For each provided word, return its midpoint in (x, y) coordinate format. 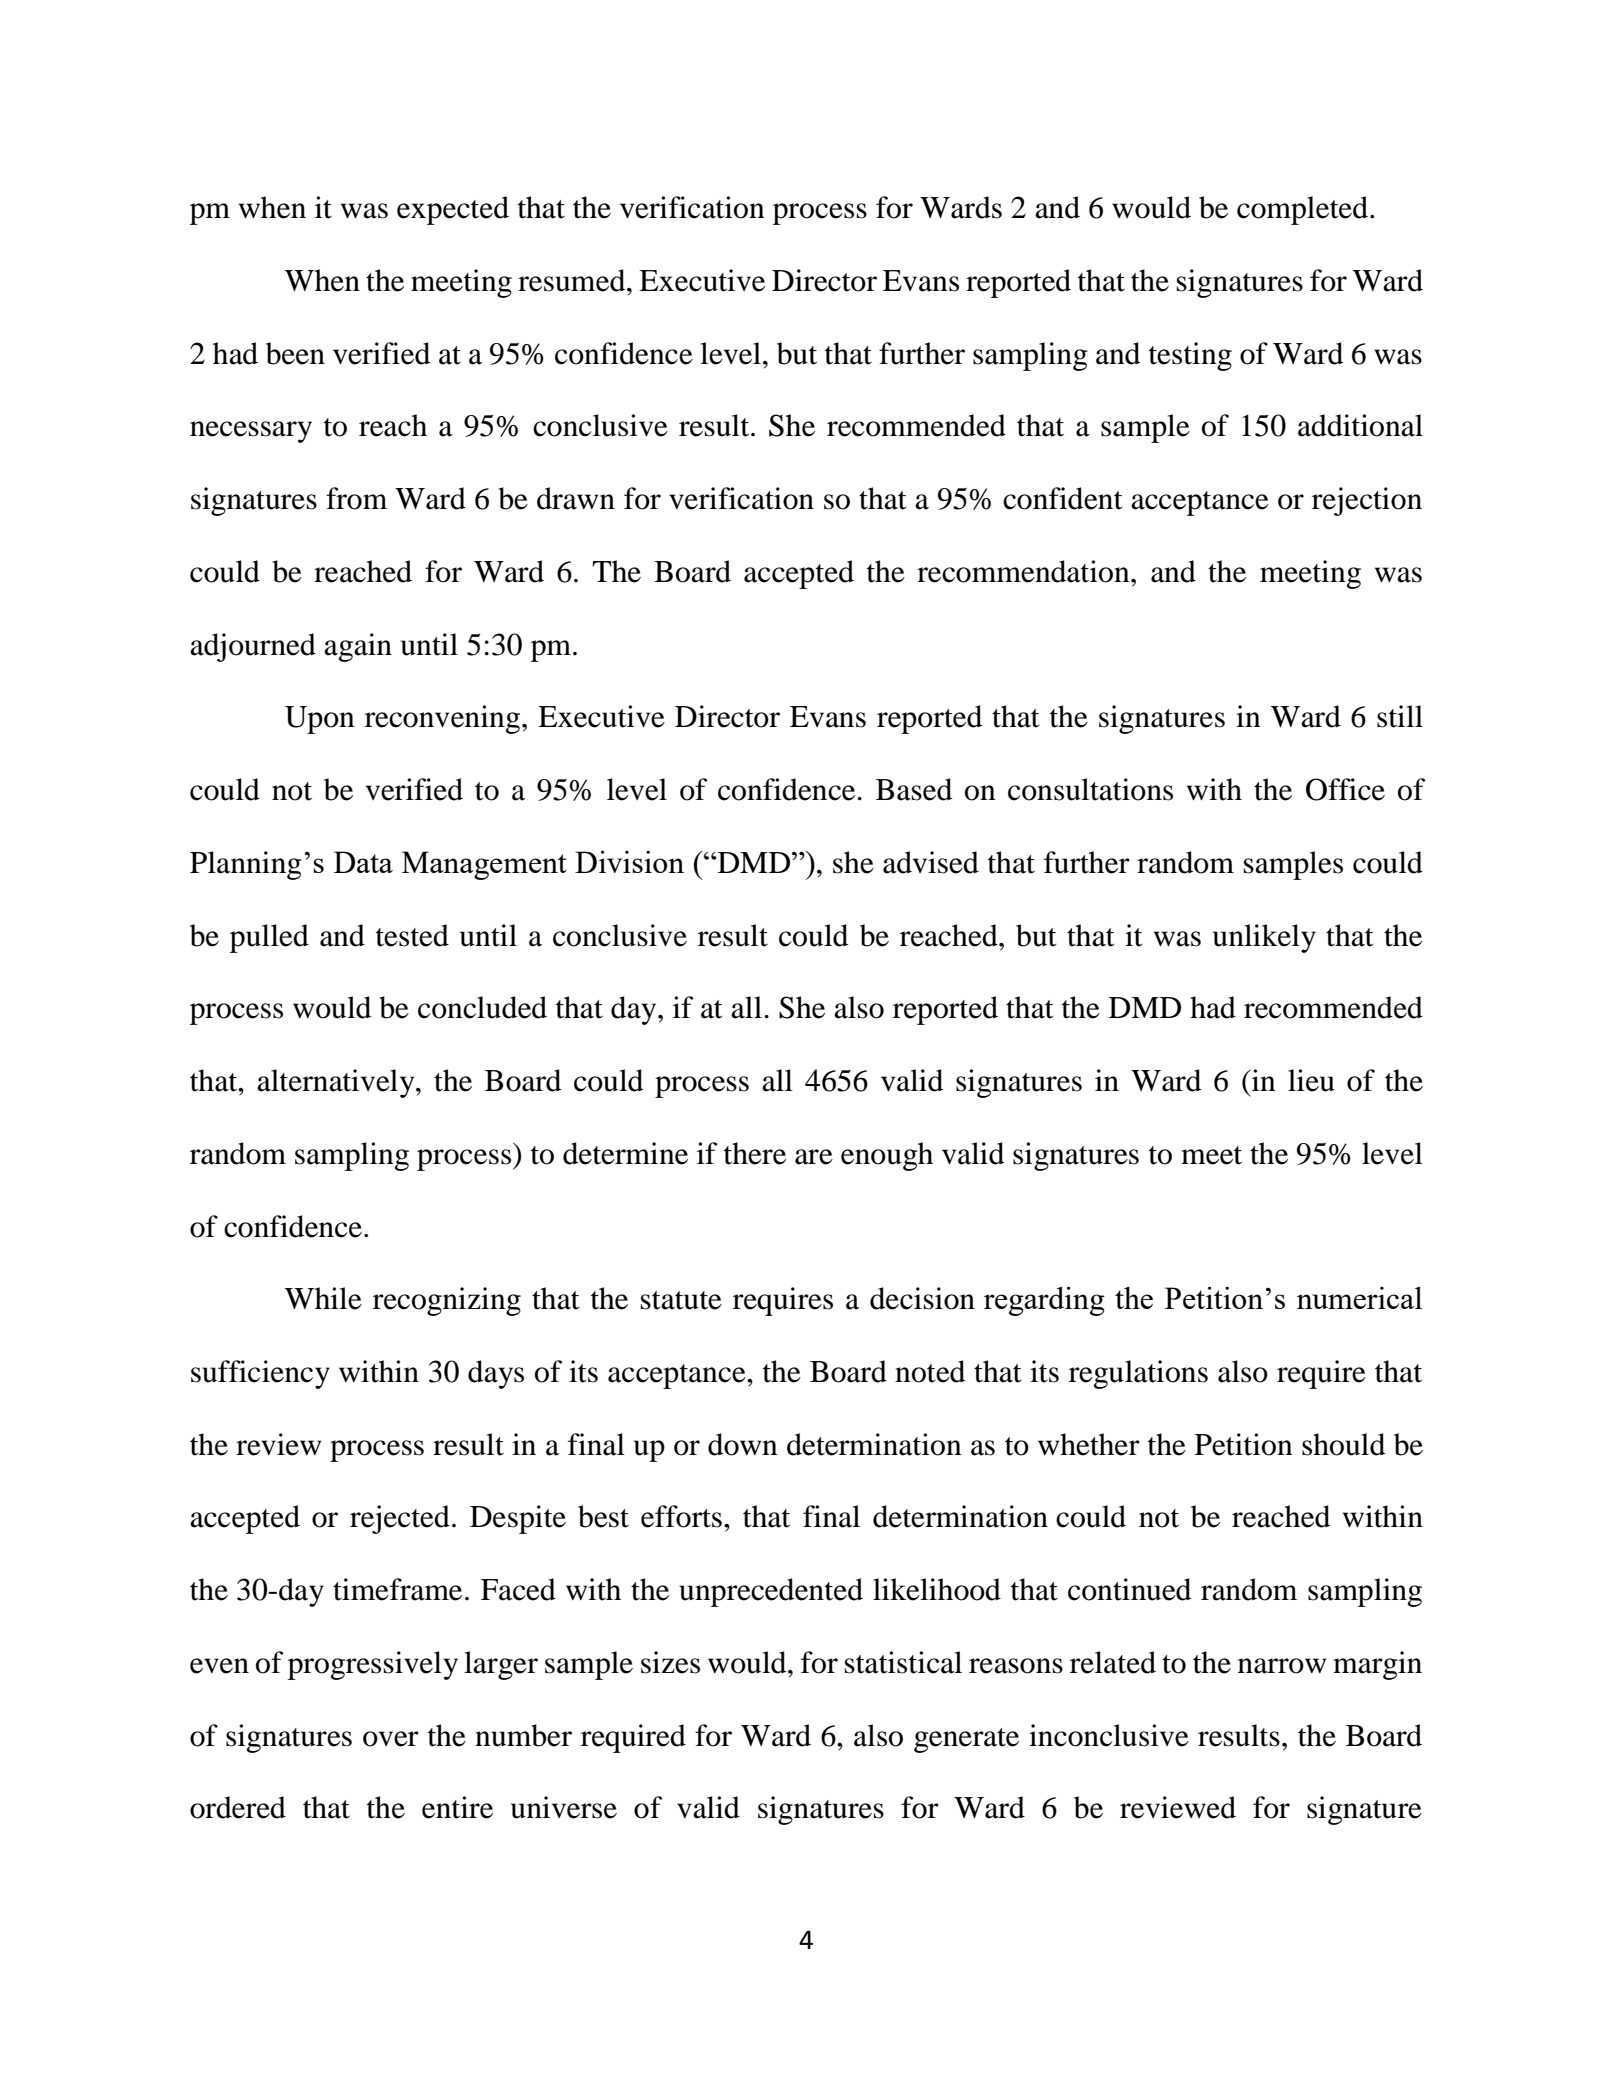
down (743, 1444)
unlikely (1264, 938)
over (391, 1739)
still (1400, 716)
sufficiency (260, 1374)
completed (1304, 210)
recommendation (1024, 571)
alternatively (337, 1083)
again (358, 647)
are (814, 1157)
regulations (1138, 1374)
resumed (573, 280)
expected (453, 210)
